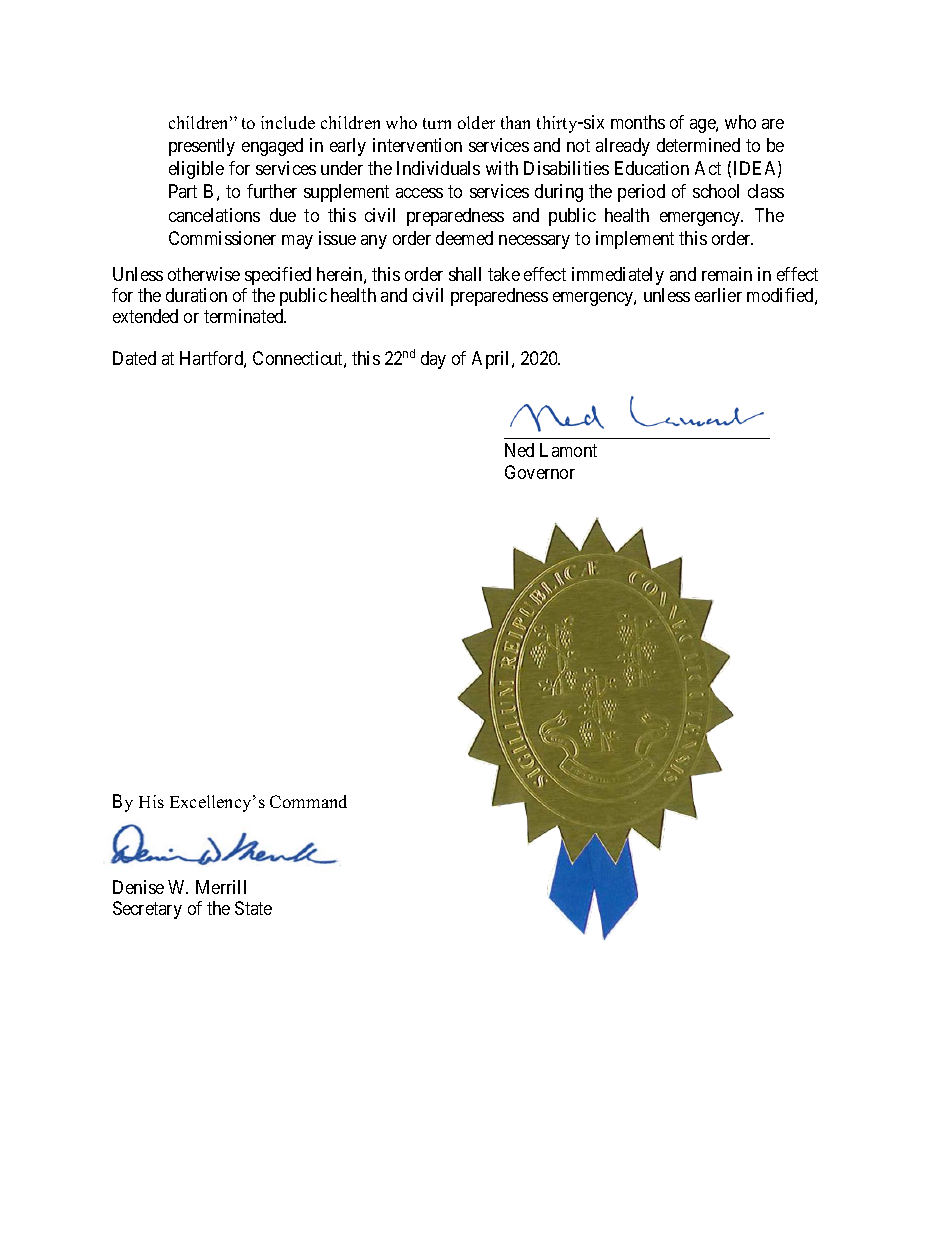 The height and width of the page is (1233, 952). Describe the element at coordinates (134, 358) in the page. I see `Dated` at that location.
